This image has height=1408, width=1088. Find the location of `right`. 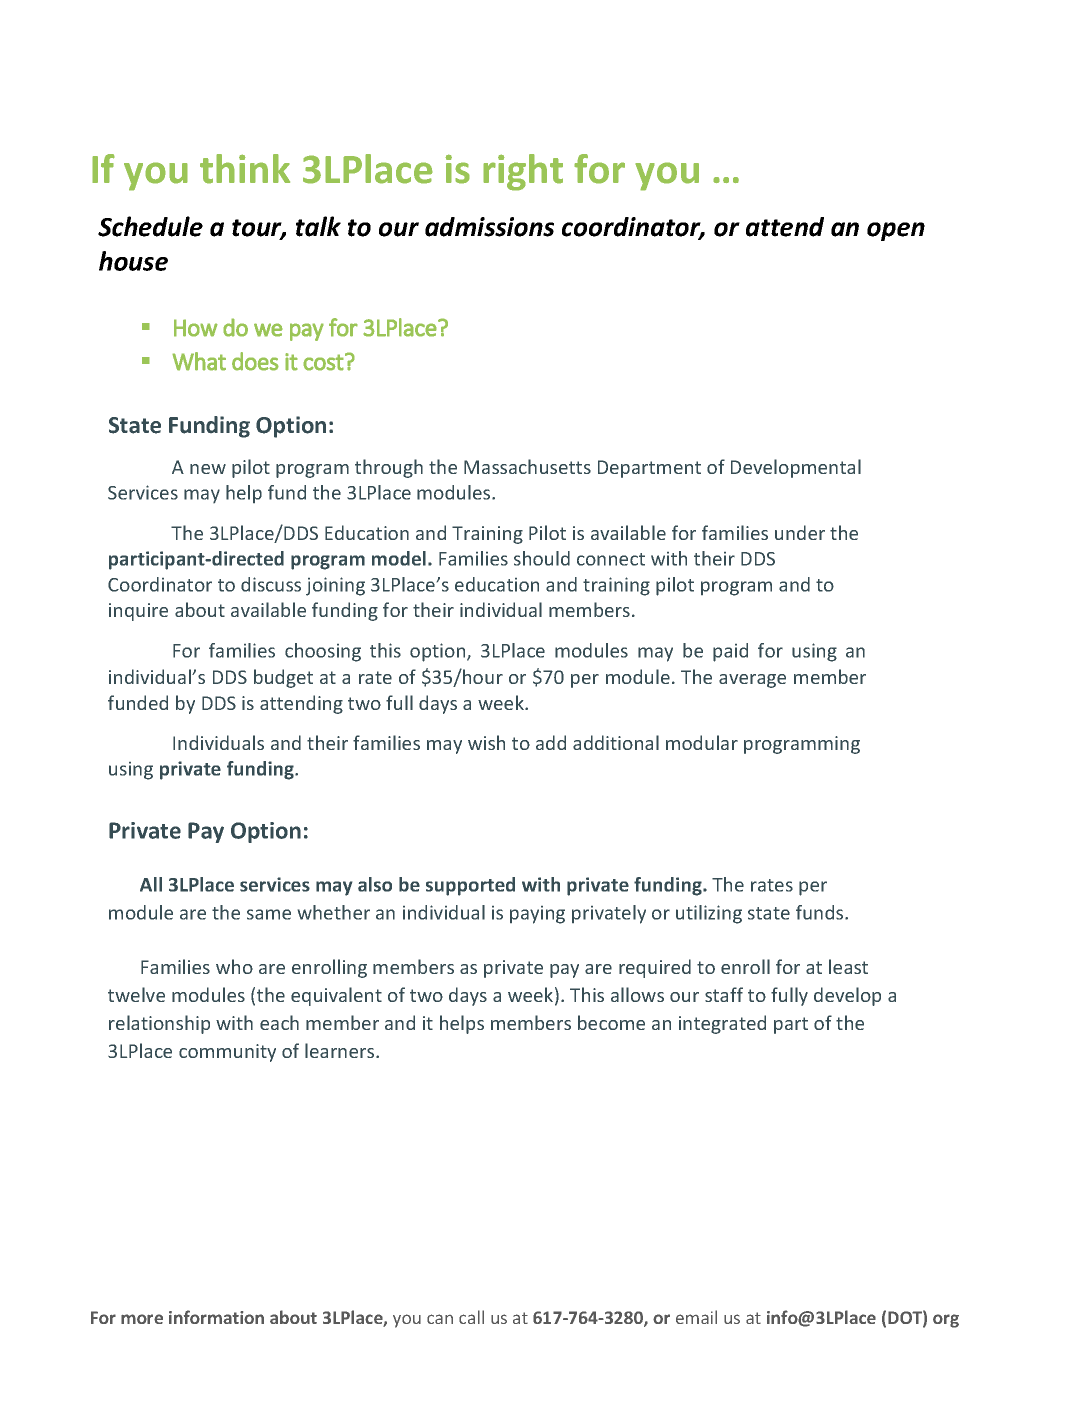

right is located at coordinates (523, 172).
